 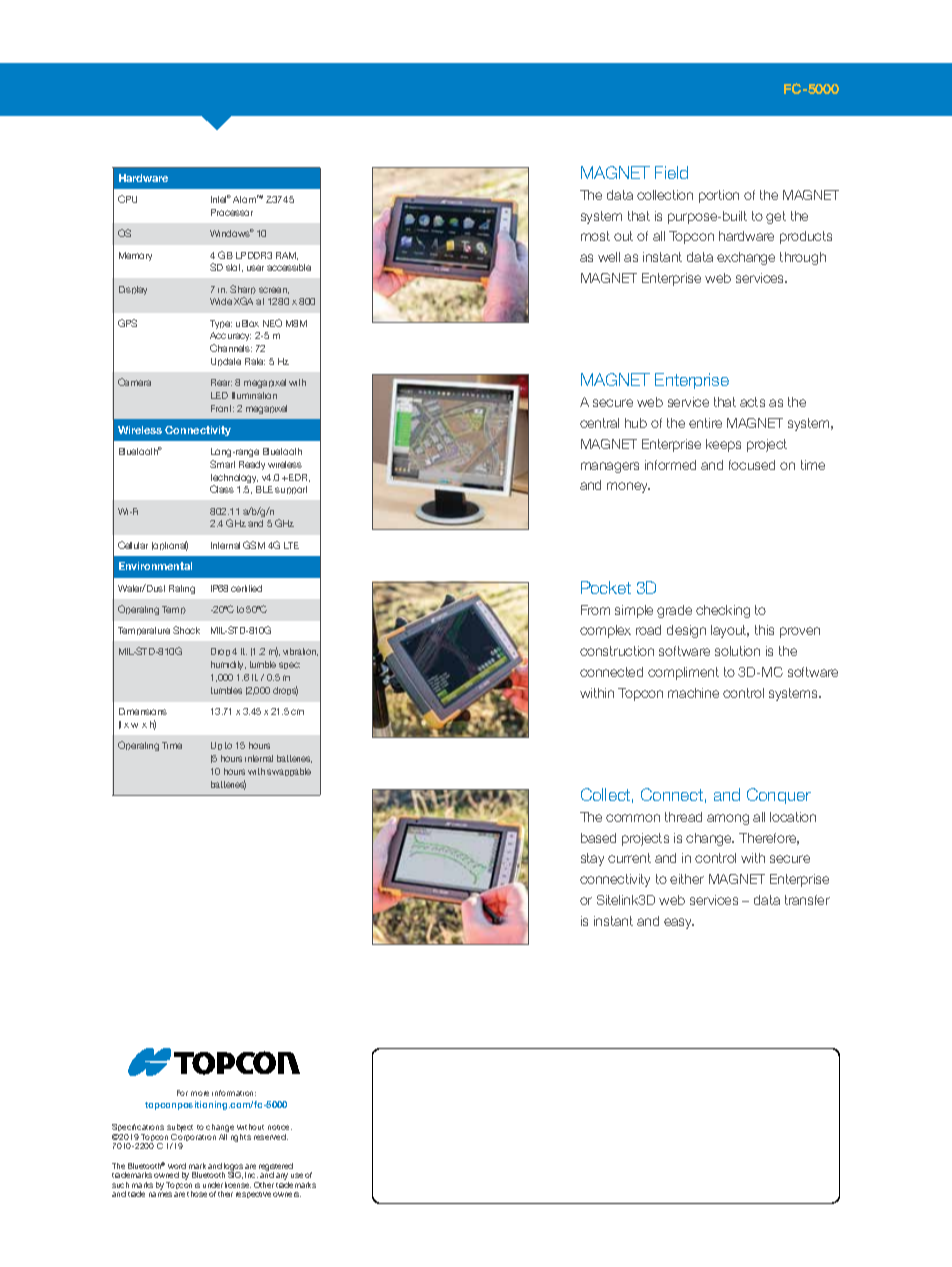 I want to click on humidity, so click(x=228, y=665).
